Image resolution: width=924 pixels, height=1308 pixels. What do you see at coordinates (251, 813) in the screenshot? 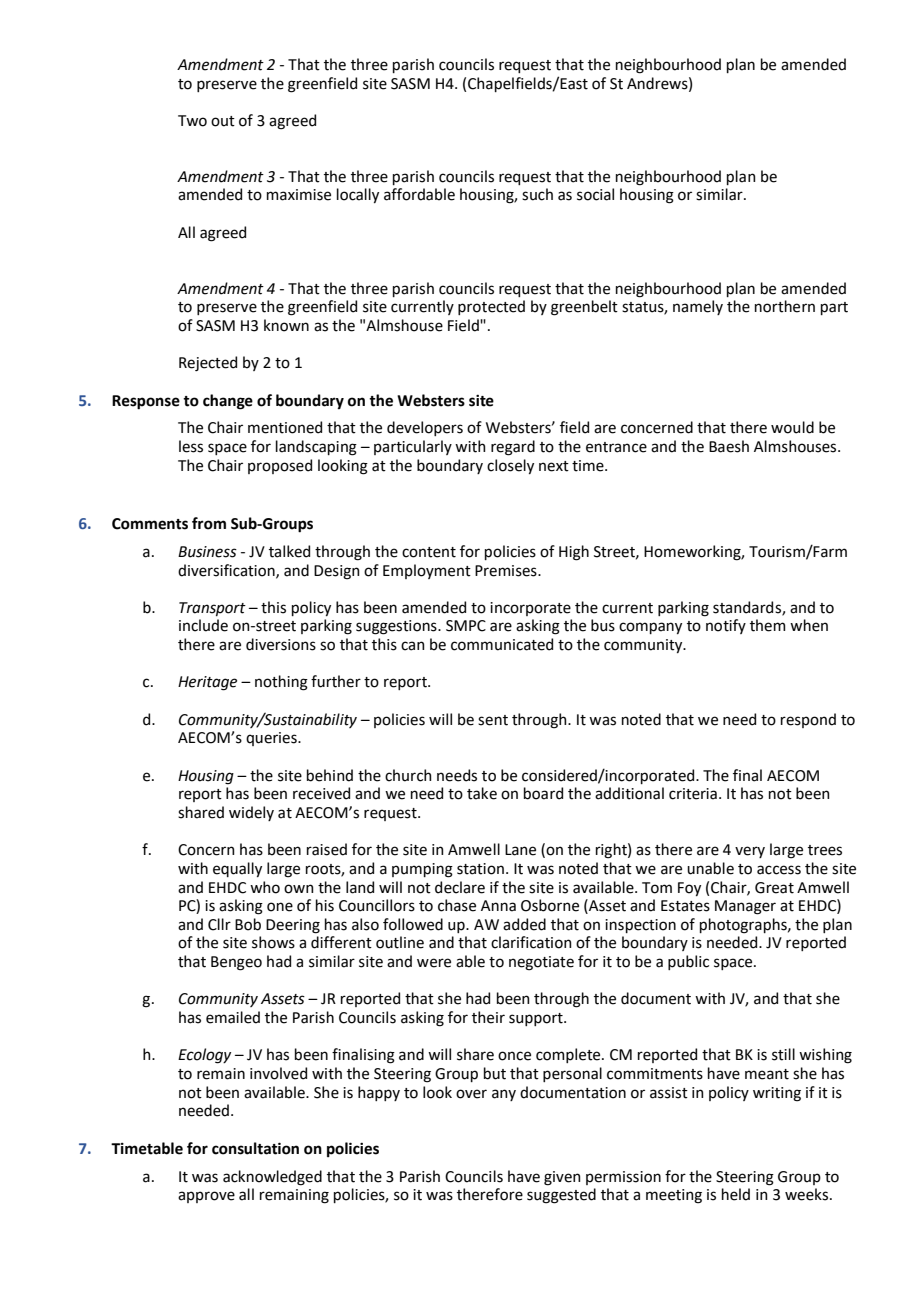
I see `widely` at bounding box center [251, 813].
